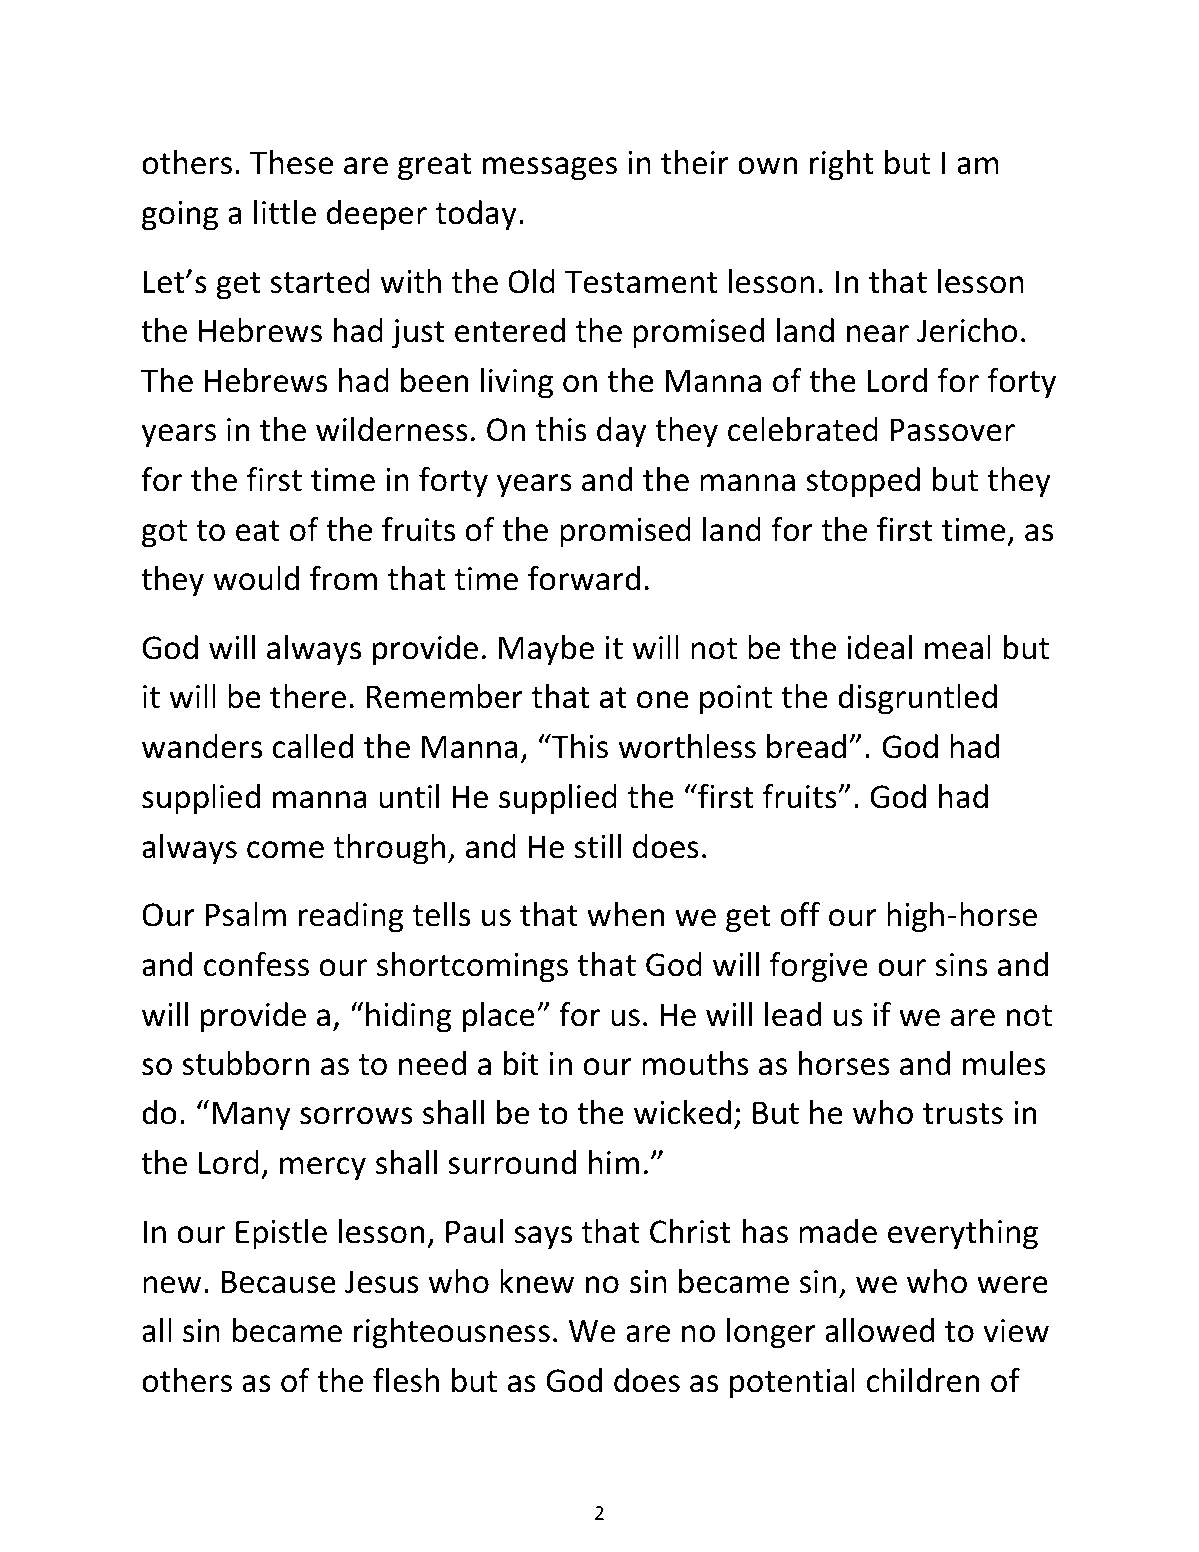 The width and height of the screenshot is (1199, 1552). Describe the element at coordinates (285, 212) in the screenshot. I see `little` at that location.
